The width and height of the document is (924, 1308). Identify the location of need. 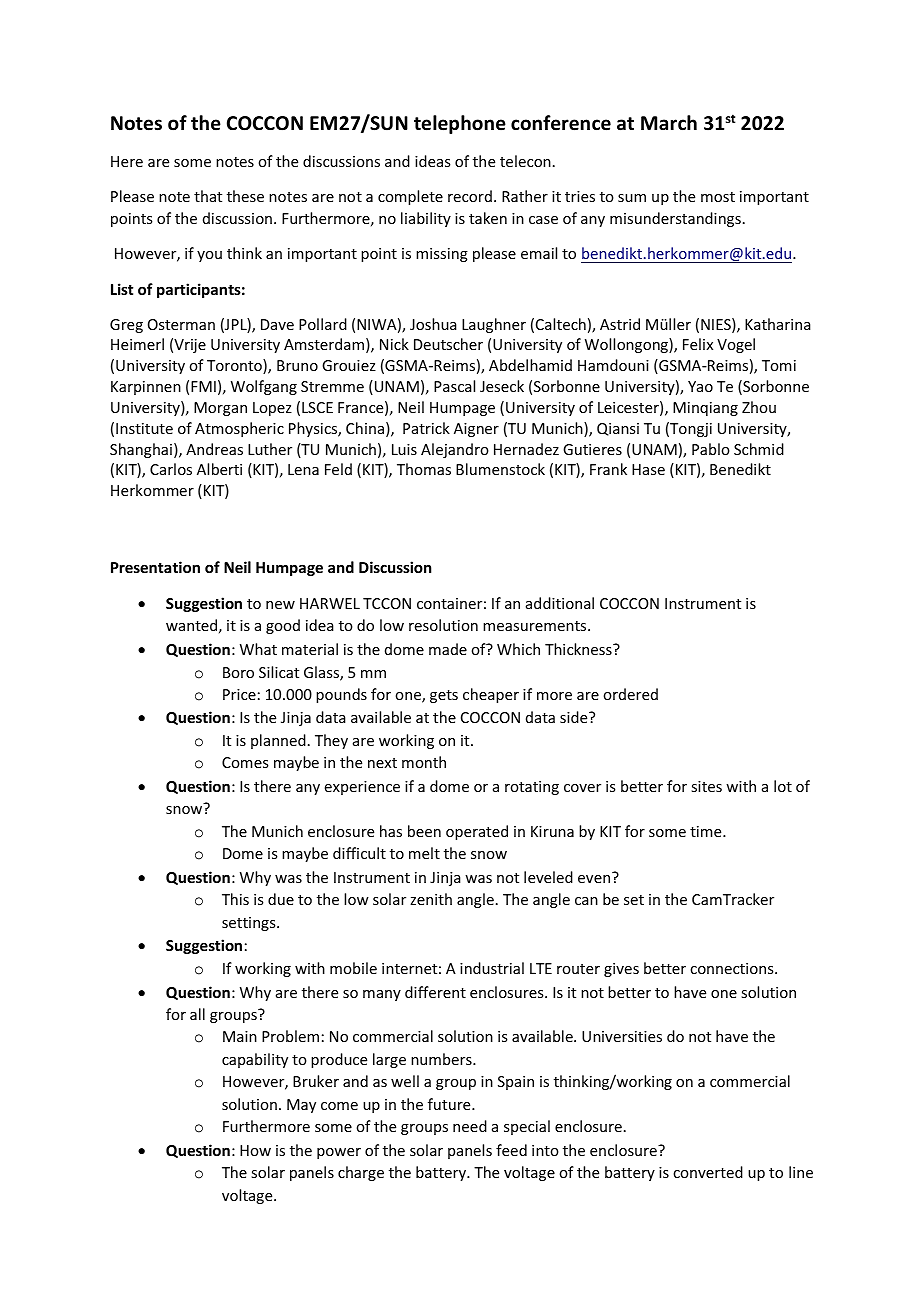
(470, 1126).
